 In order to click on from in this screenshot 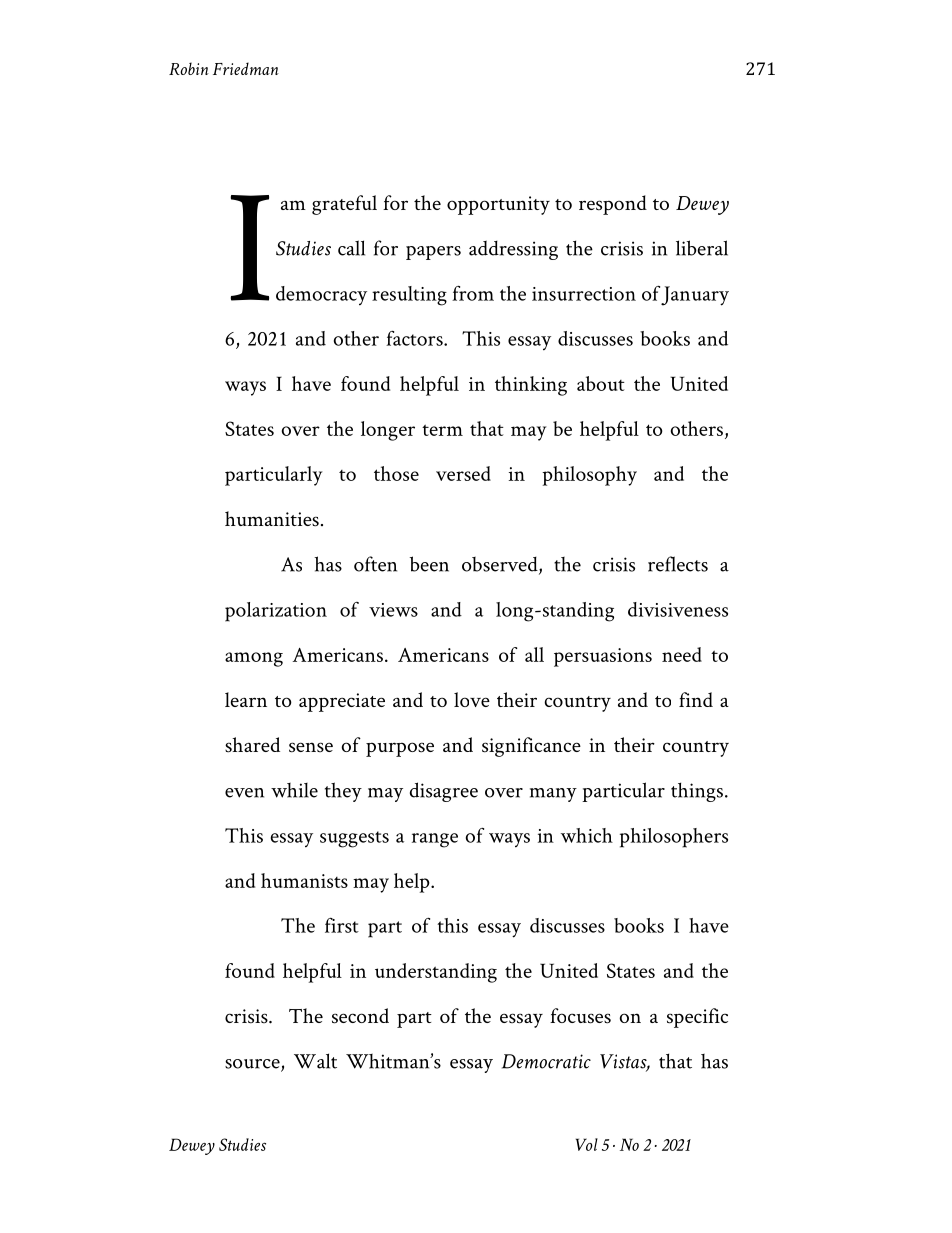, I will do `click(473, 293)`.
